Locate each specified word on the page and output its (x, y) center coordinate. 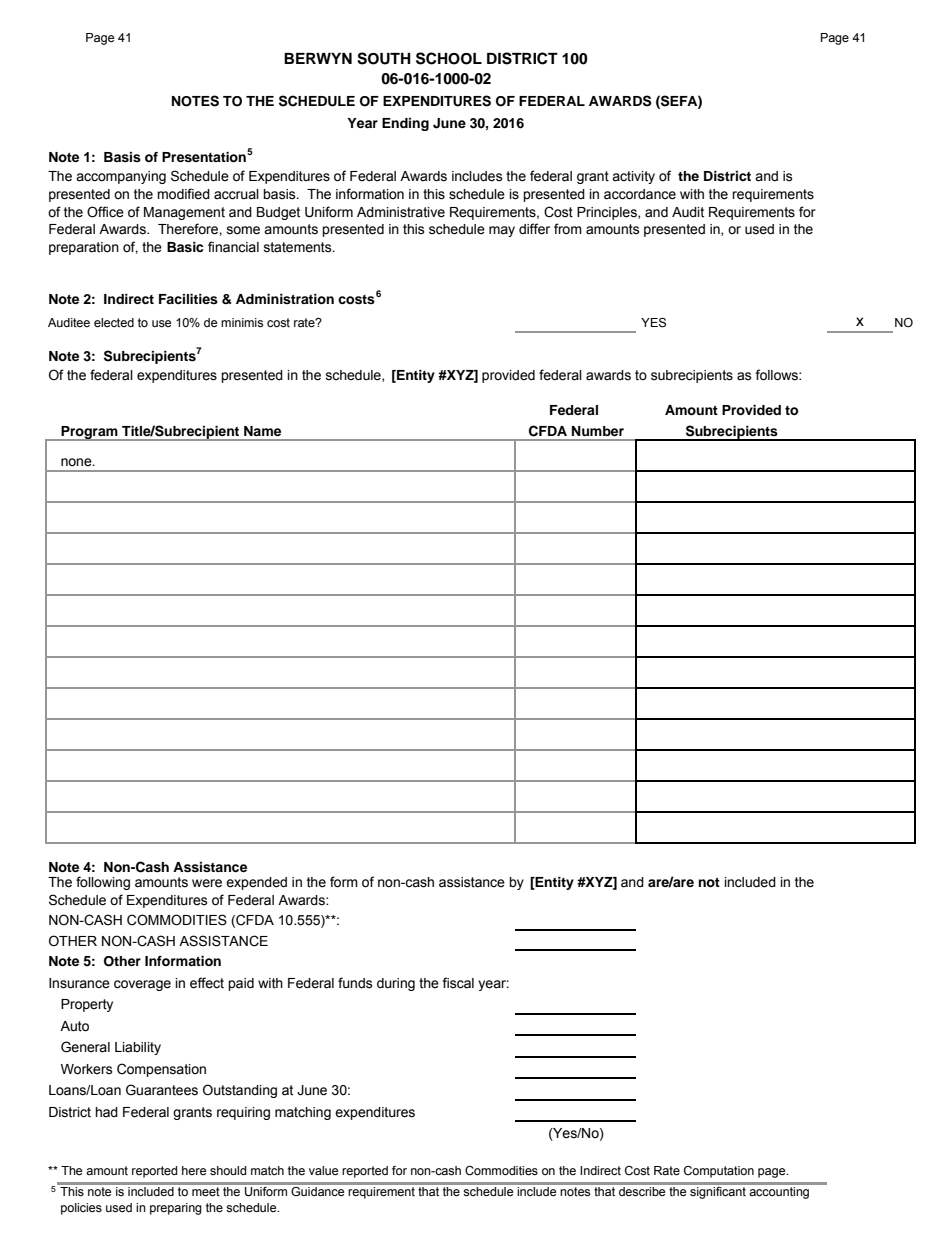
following (103, 883)
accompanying (121, 177)
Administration (285, 299)
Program (89, 433)
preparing (176, 1209)
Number (598, 431)
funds (355, 983)
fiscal (458, 983)
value (323, 1170)
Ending (405, 124)
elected (114, 323)
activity (633, 177)
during (396, 984)
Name (262, 431)
